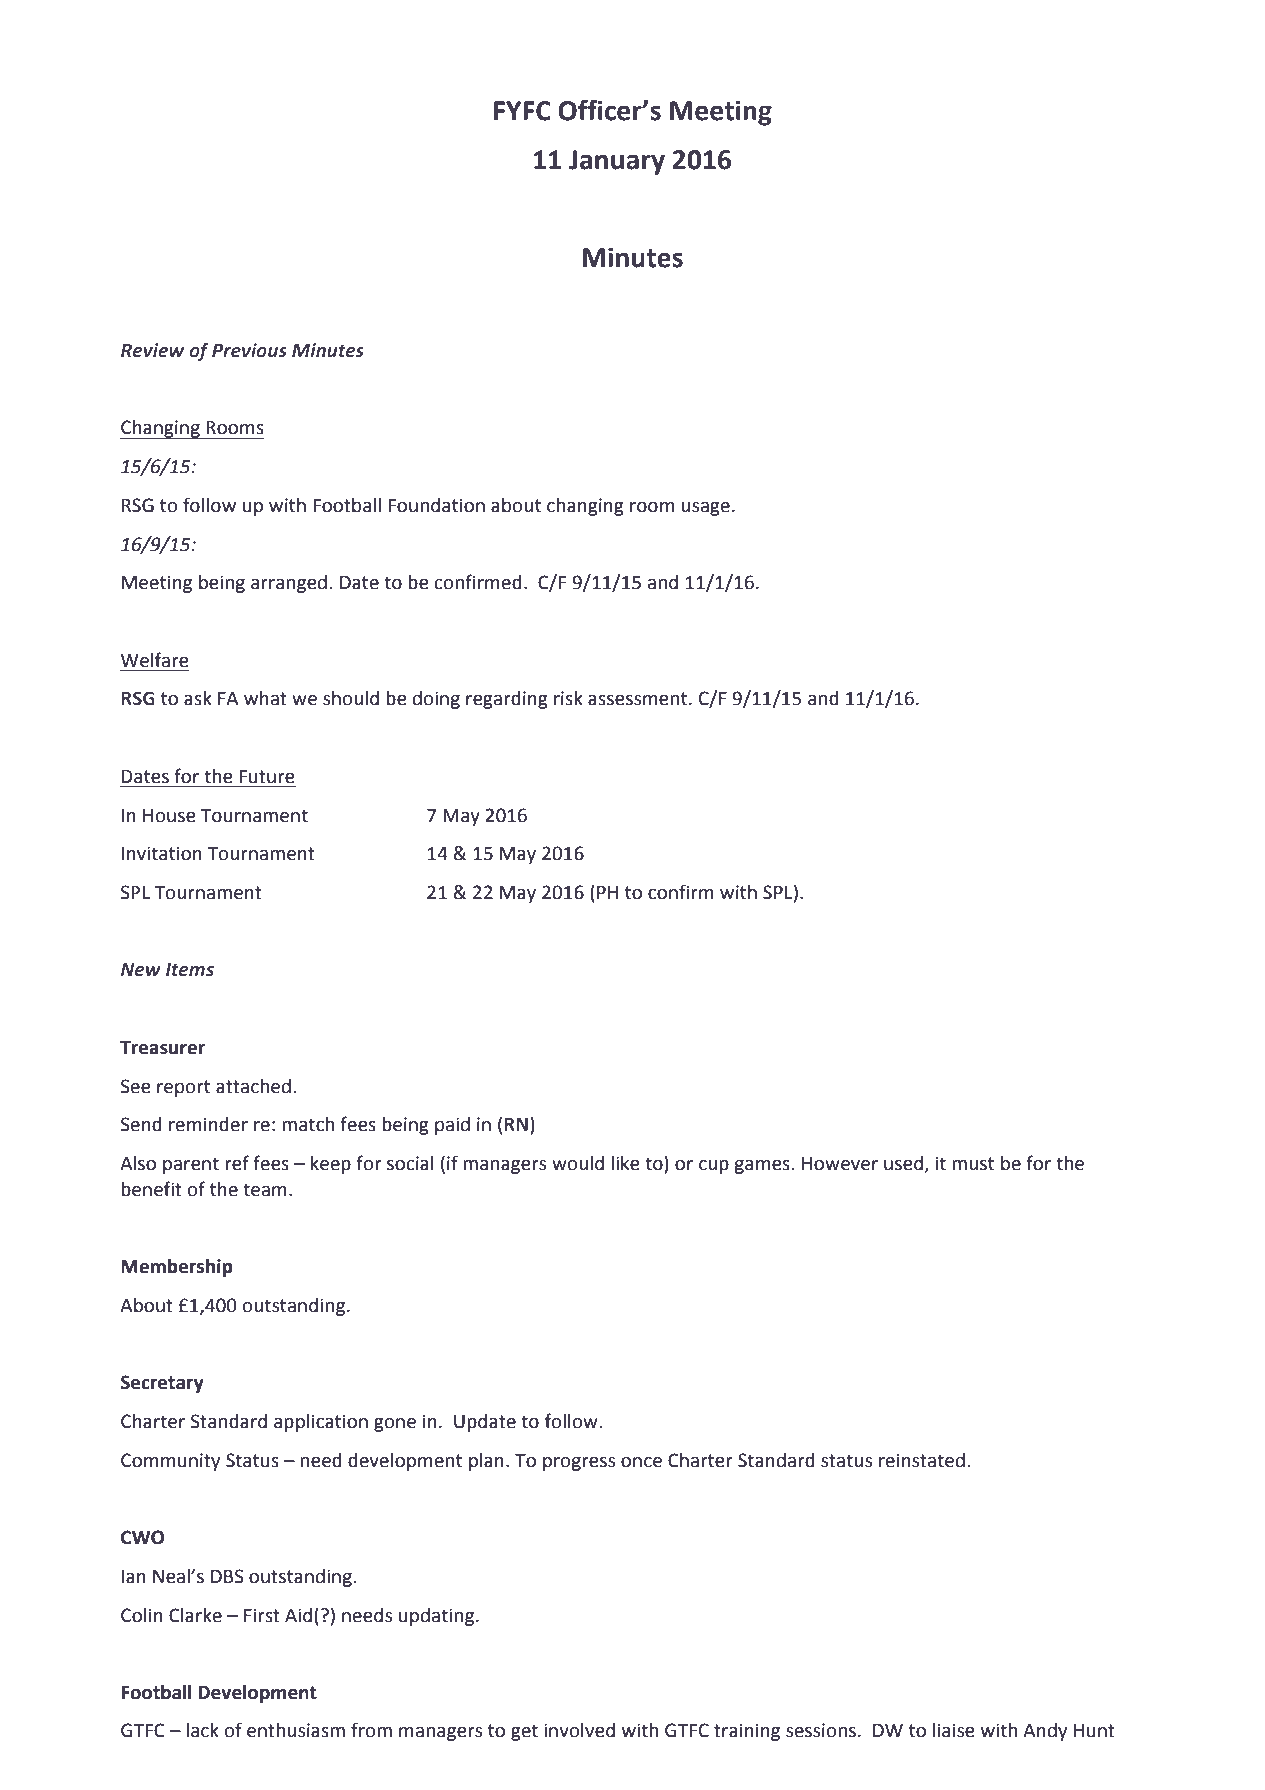 Image resolution: width=1265 pixels, height=1790 pixels. What do you see at coordinates (568, 698) in the page?
I see `risk` at bounding box center [568, 698].
